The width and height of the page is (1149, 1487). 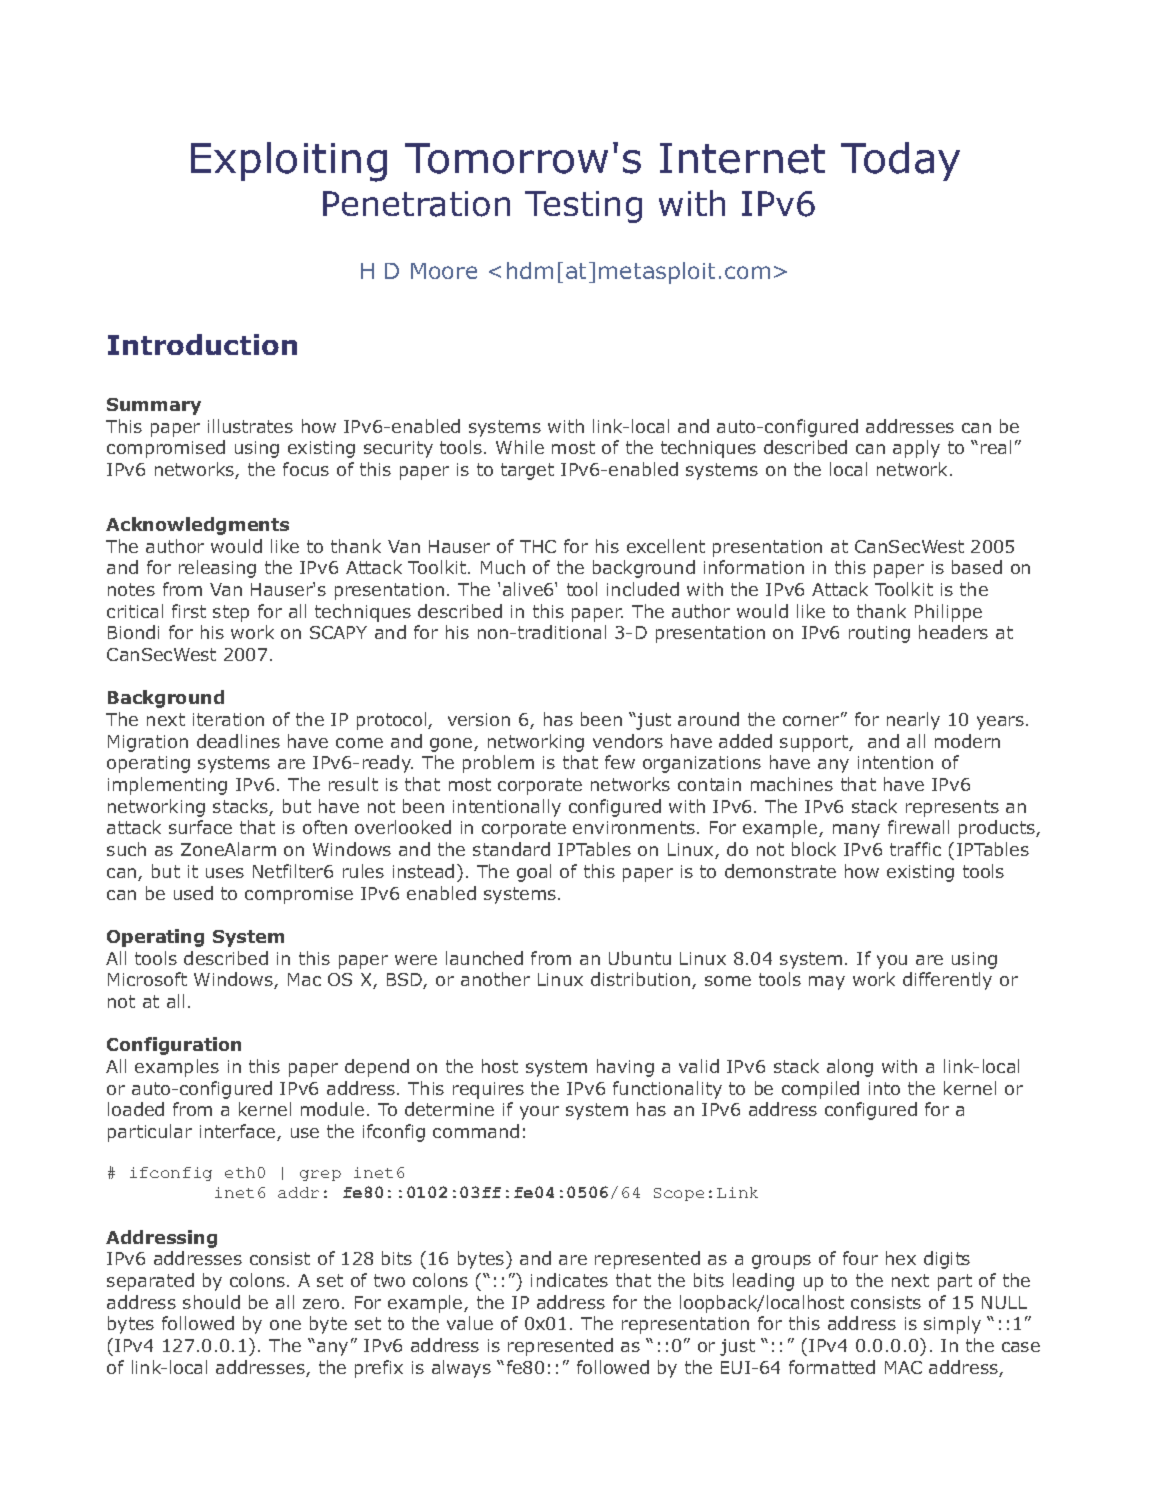 What do you see at coordinates (583, 207) in the page?
I see `Testing` at bounding box center [583, 207].
